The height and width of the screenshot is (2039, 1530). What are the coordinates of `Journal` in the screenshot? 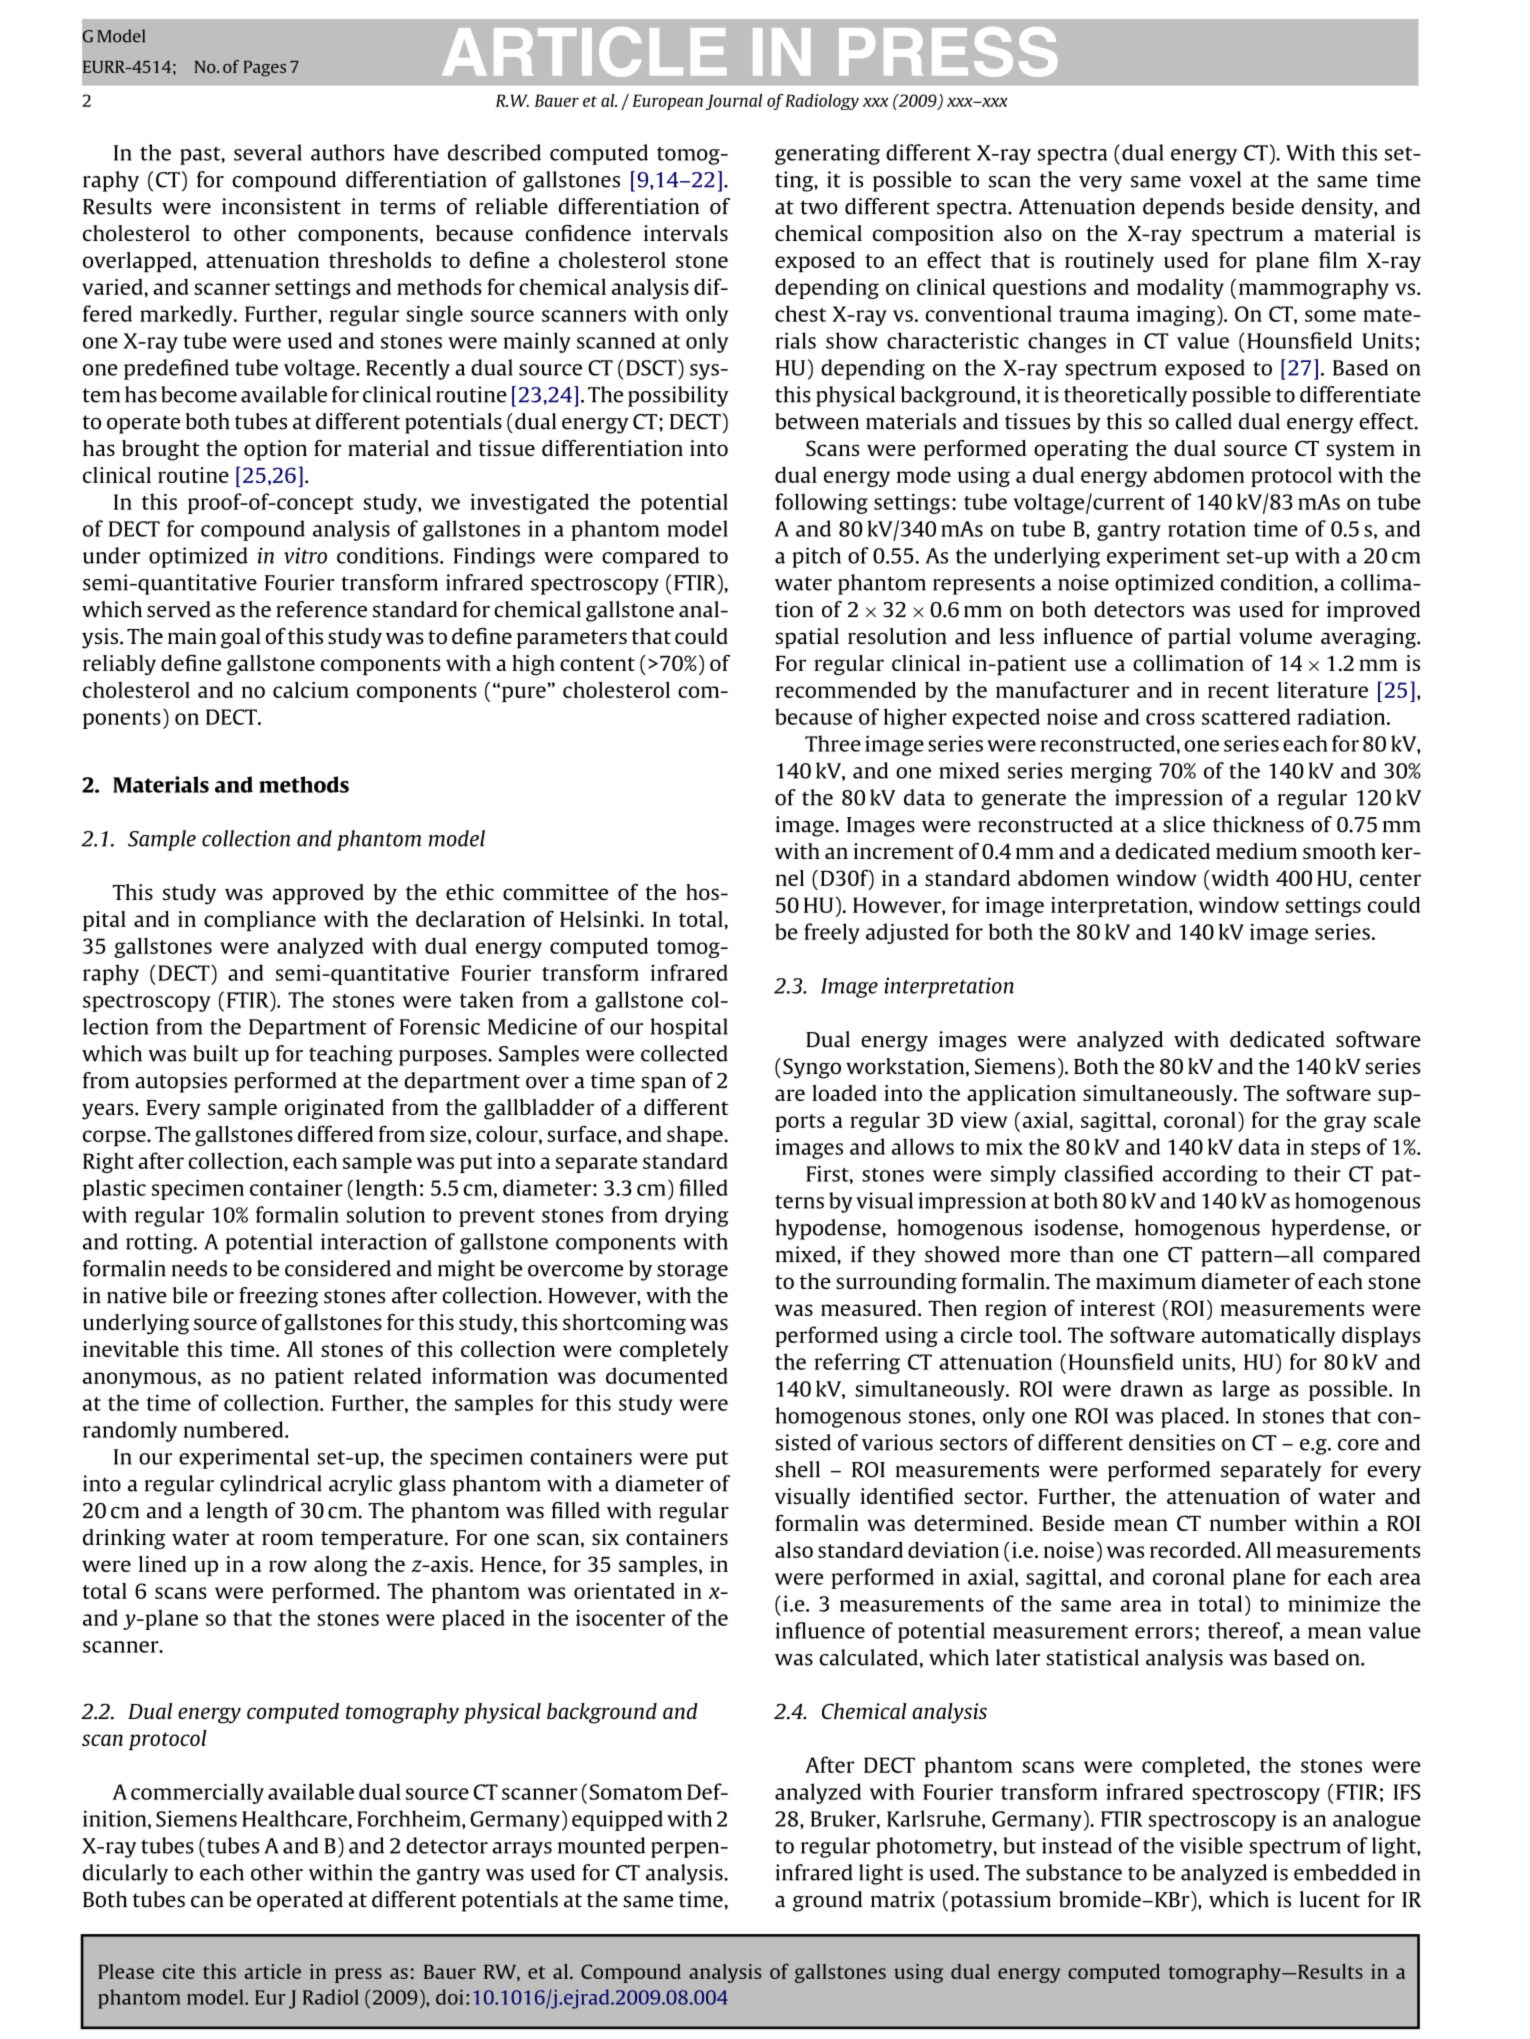 It's located at (733, 102).
